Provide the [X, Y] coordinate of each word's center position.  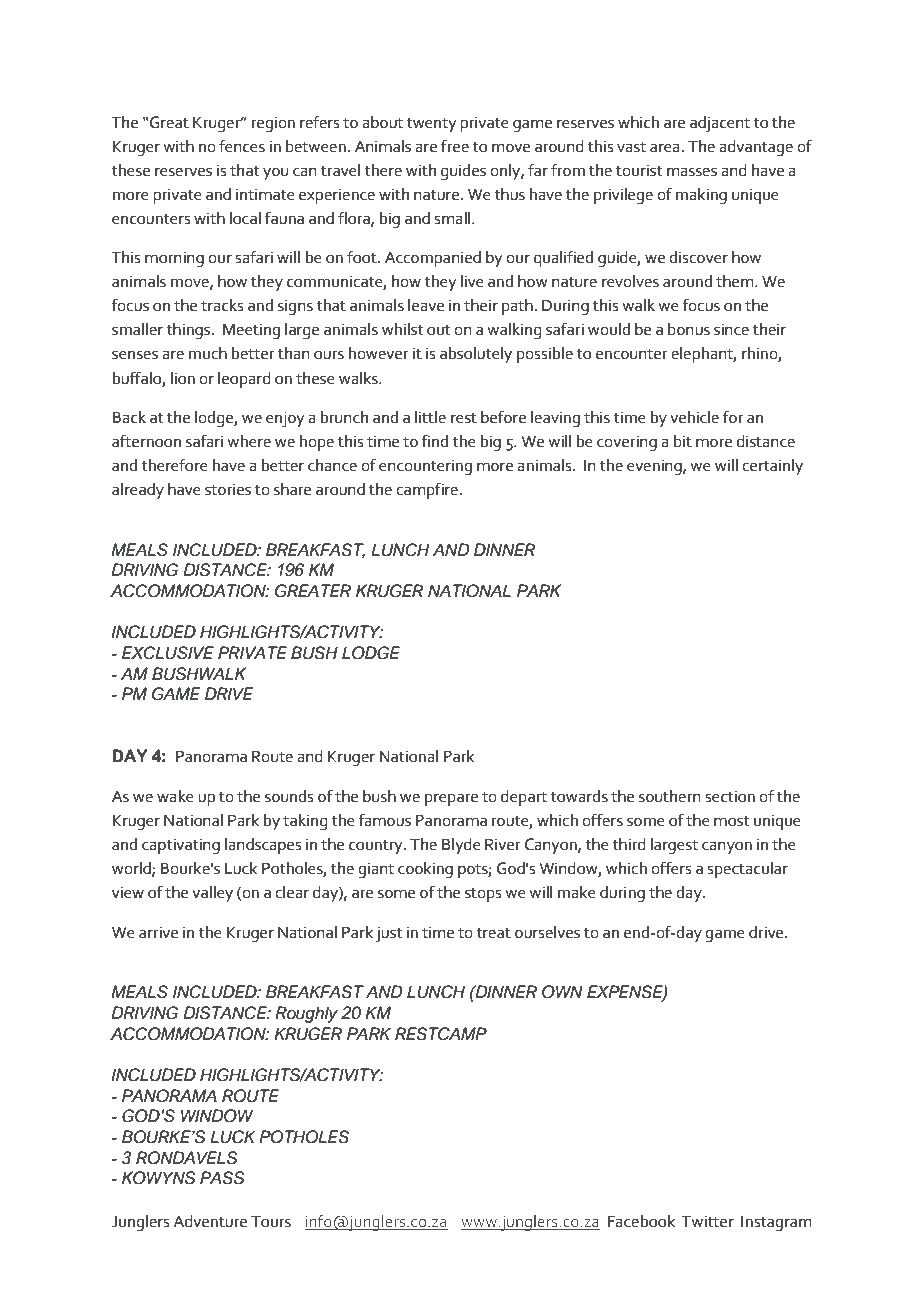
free [455, 146]
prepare [451, 799]
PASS [222, 1178]
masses [692, 172]
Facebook [641, 1221]
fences [242, 146]
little [430, 417]
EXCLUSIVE [168, 653]
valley [212, 894]
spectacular [747, 870]
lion [183, 378]
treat [493, 933]
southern [670, 796]
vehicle [694, 417]
